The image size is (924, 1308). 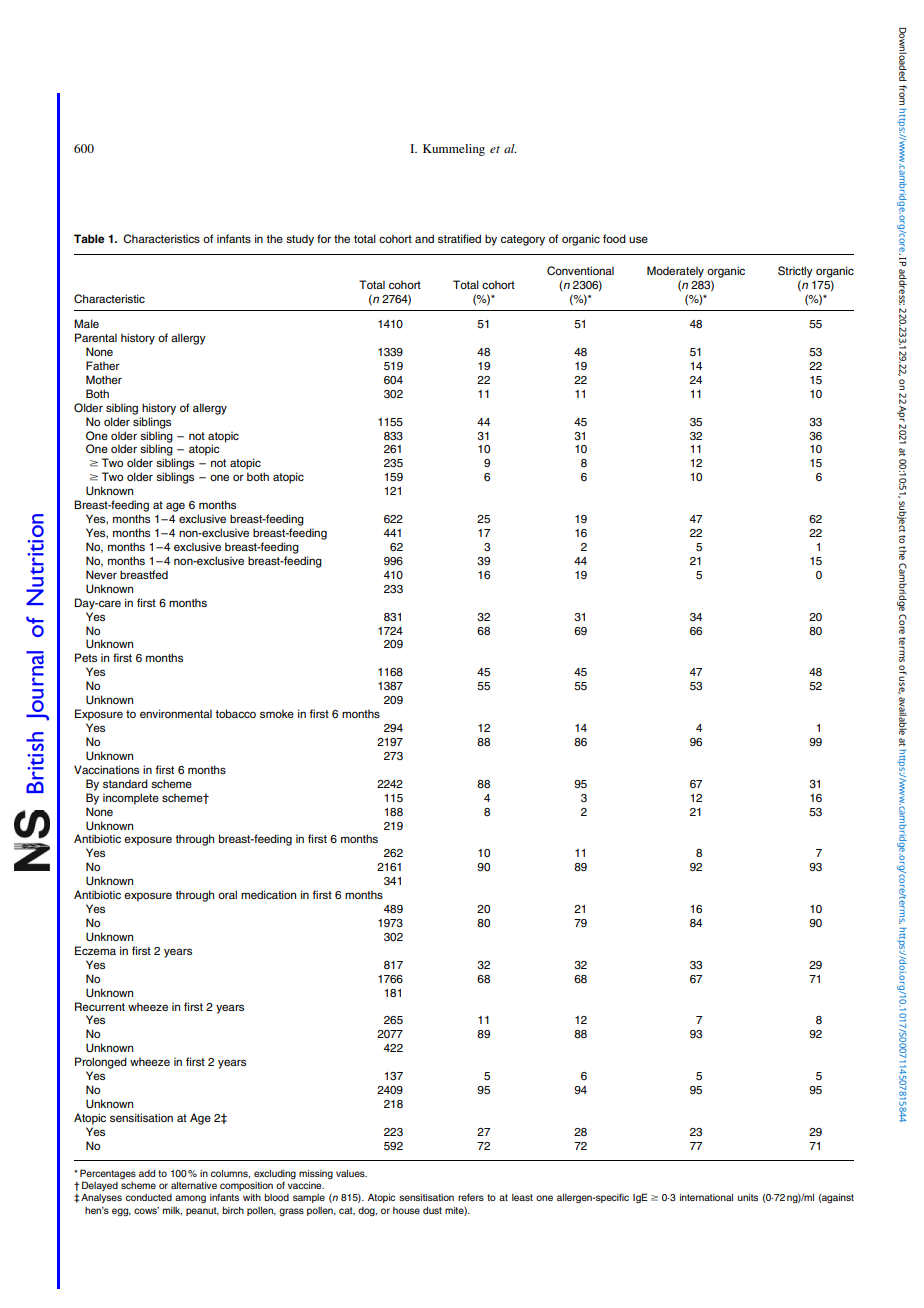 I want to click on Strictly, so click(x=795, y=272).
